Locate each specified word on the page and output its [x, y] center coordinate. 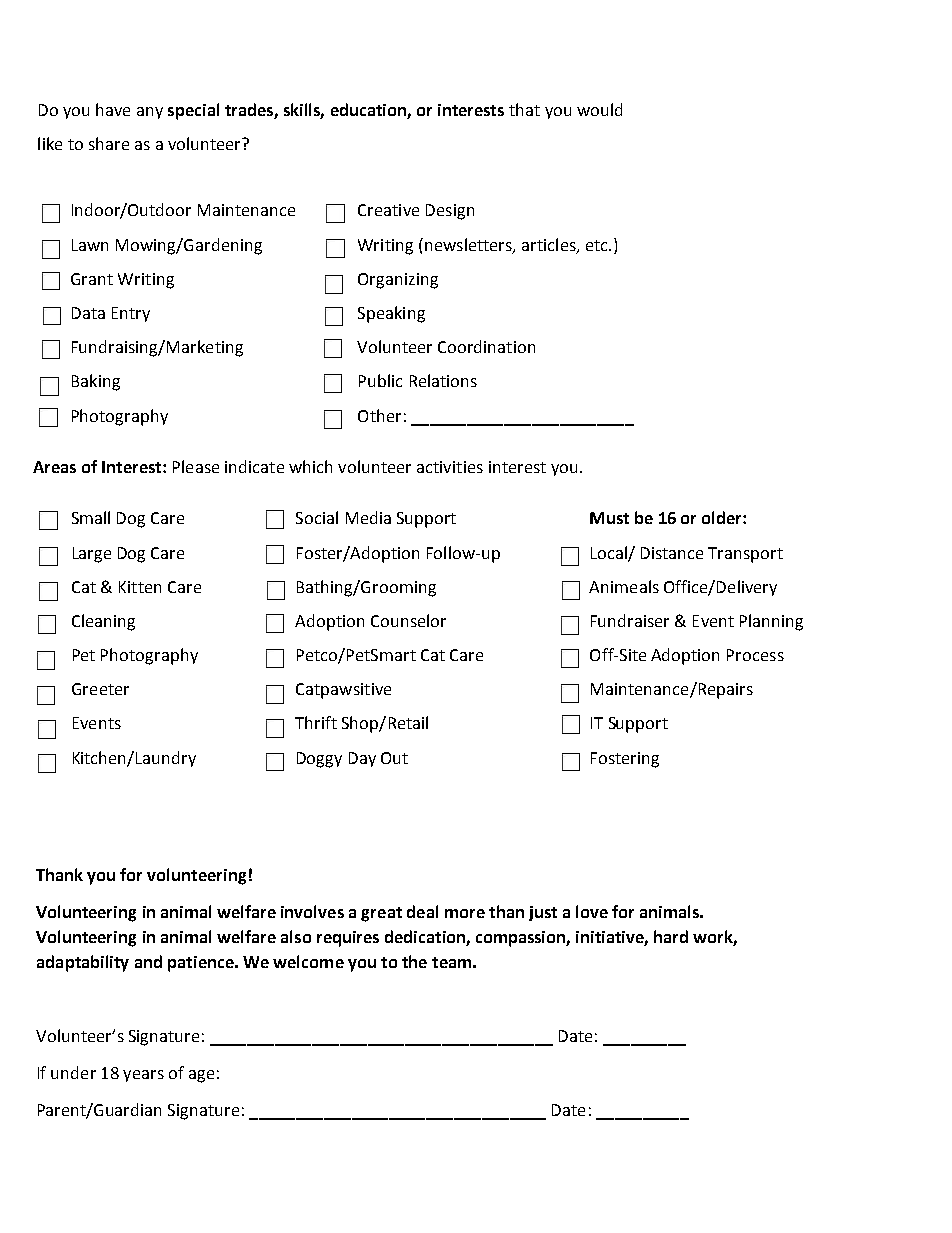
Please [196, 466]
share [109, 143]
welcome [308, 961]
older [723, 517]
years [143, 1076]
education [369, 111]
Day [362, 759]
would [599, 109]
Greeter [100, 689]
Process [755, 655]
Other [379, 415]
